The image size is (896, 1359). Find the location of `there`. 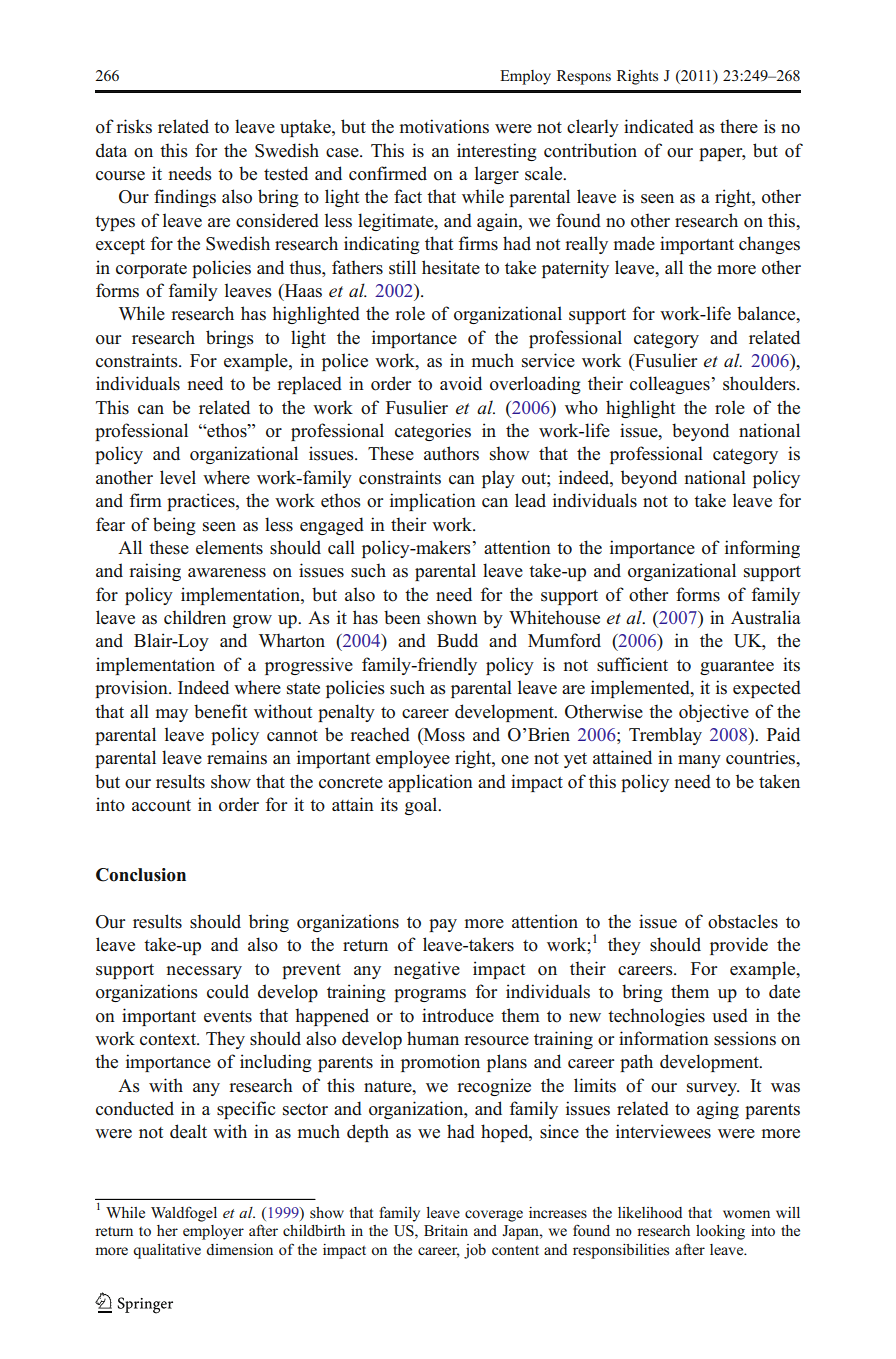

there is located at coordinates (739, 126).
